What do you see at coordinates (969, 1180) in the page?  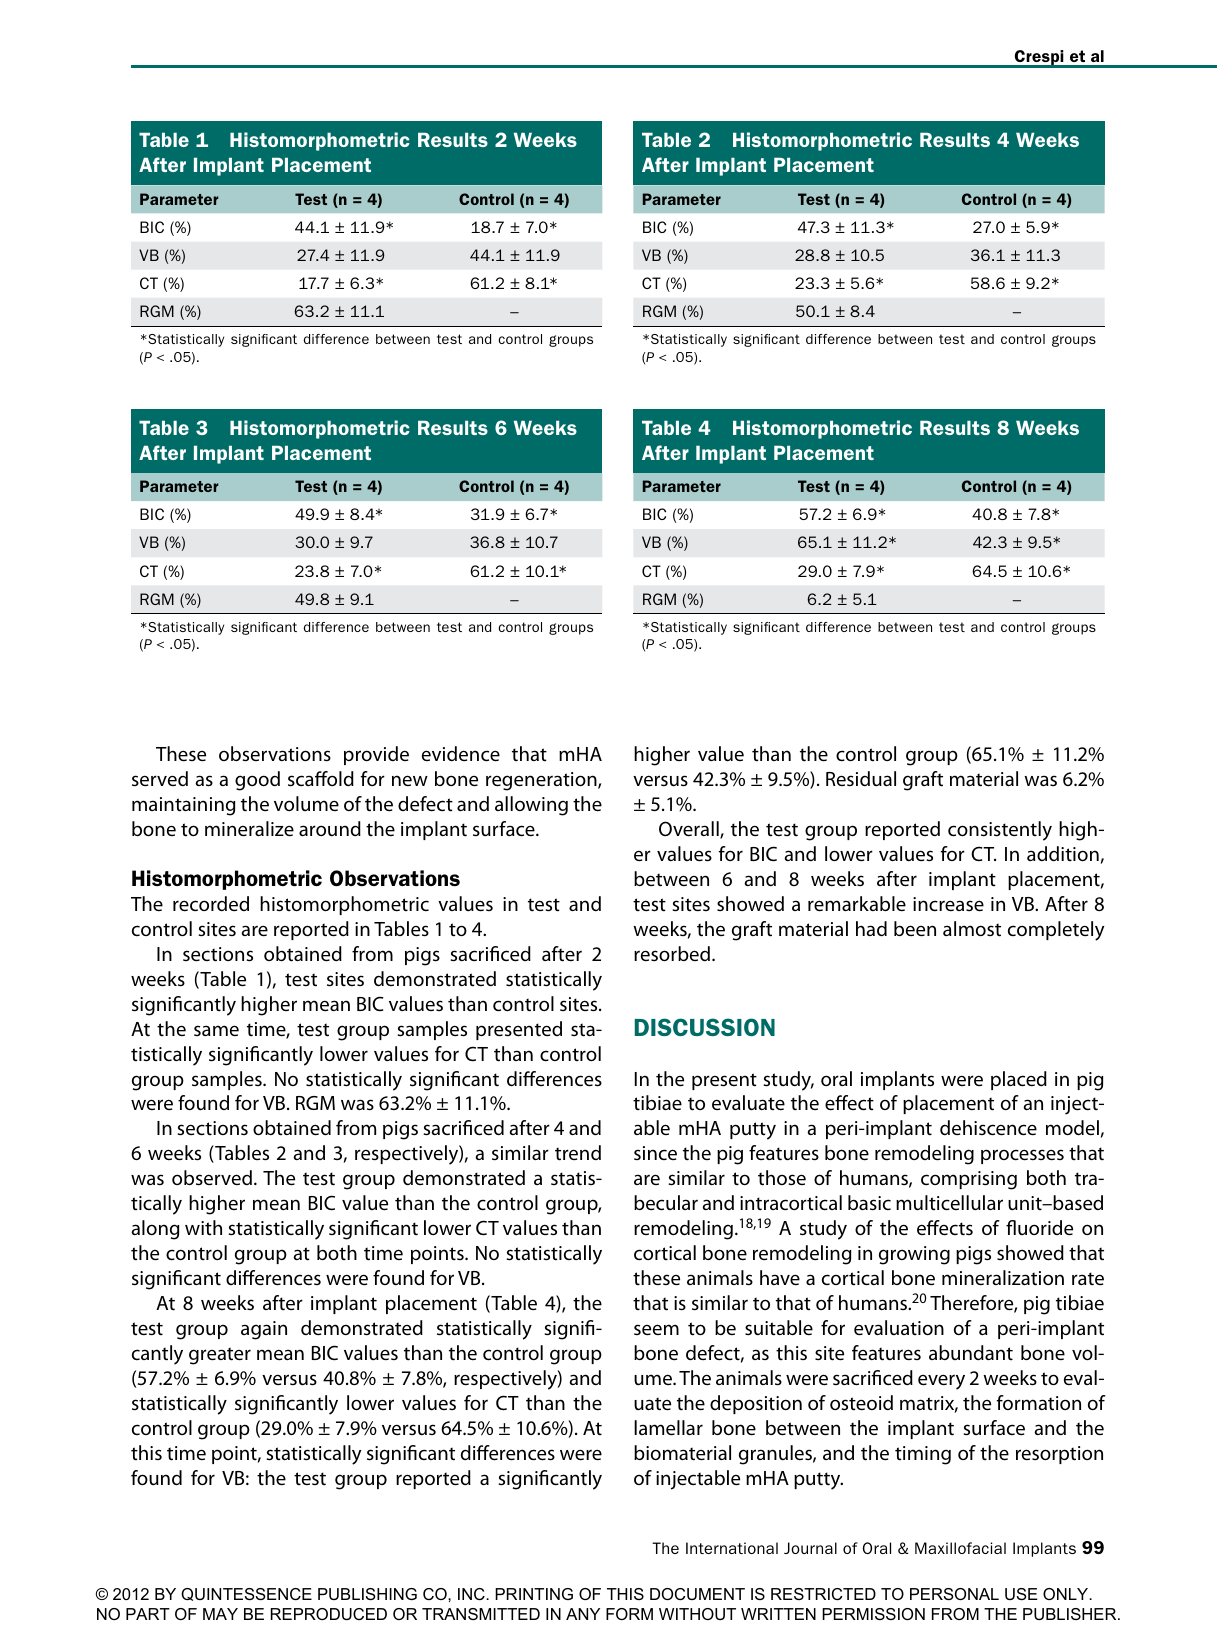 I see `comprising` at bounding box center [969, 1180].
